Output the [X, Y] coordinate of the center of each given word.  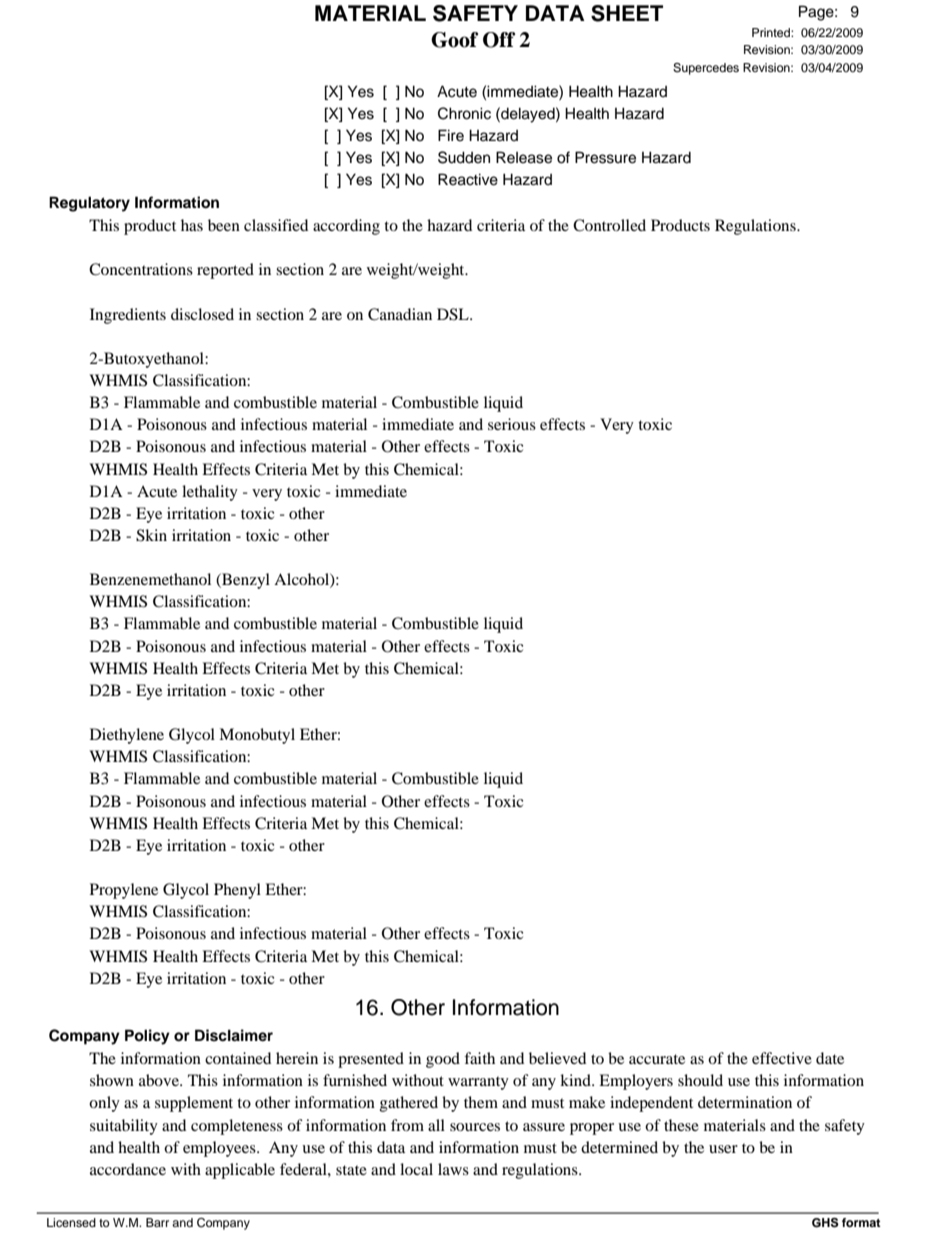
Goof [454, 40]
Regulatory [89, 204]
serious [512, 424]
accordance [128, 1169]
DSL [454, 314]
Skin [151, 535]
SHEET [627, 13]
